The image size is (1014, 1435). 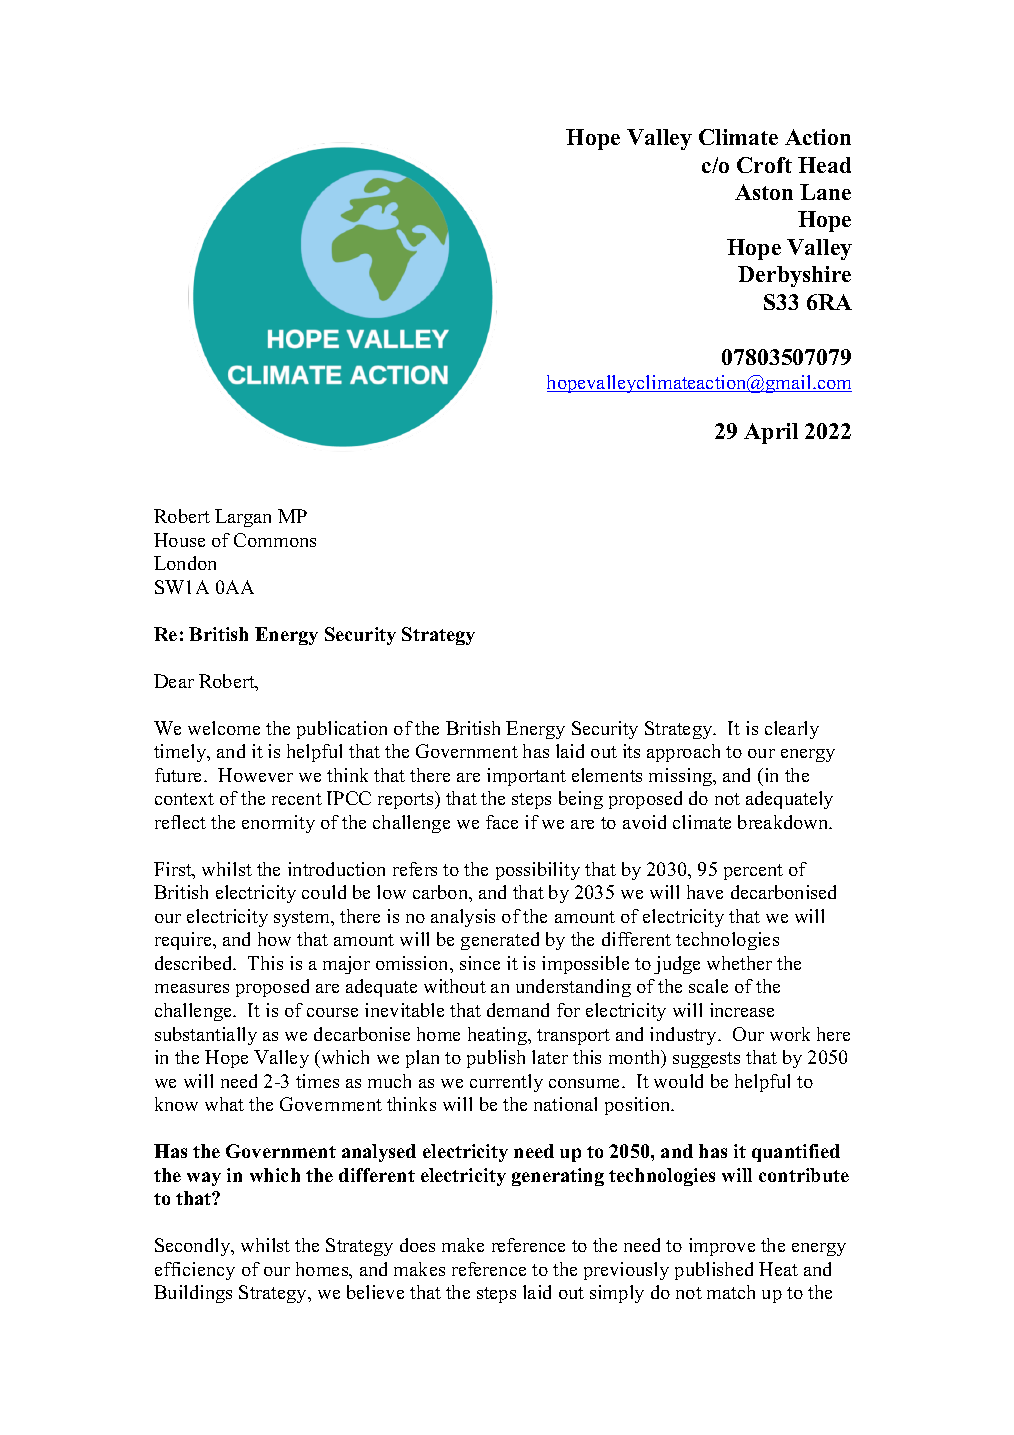 I want to click on welcome, so click(x=224, y=728).
